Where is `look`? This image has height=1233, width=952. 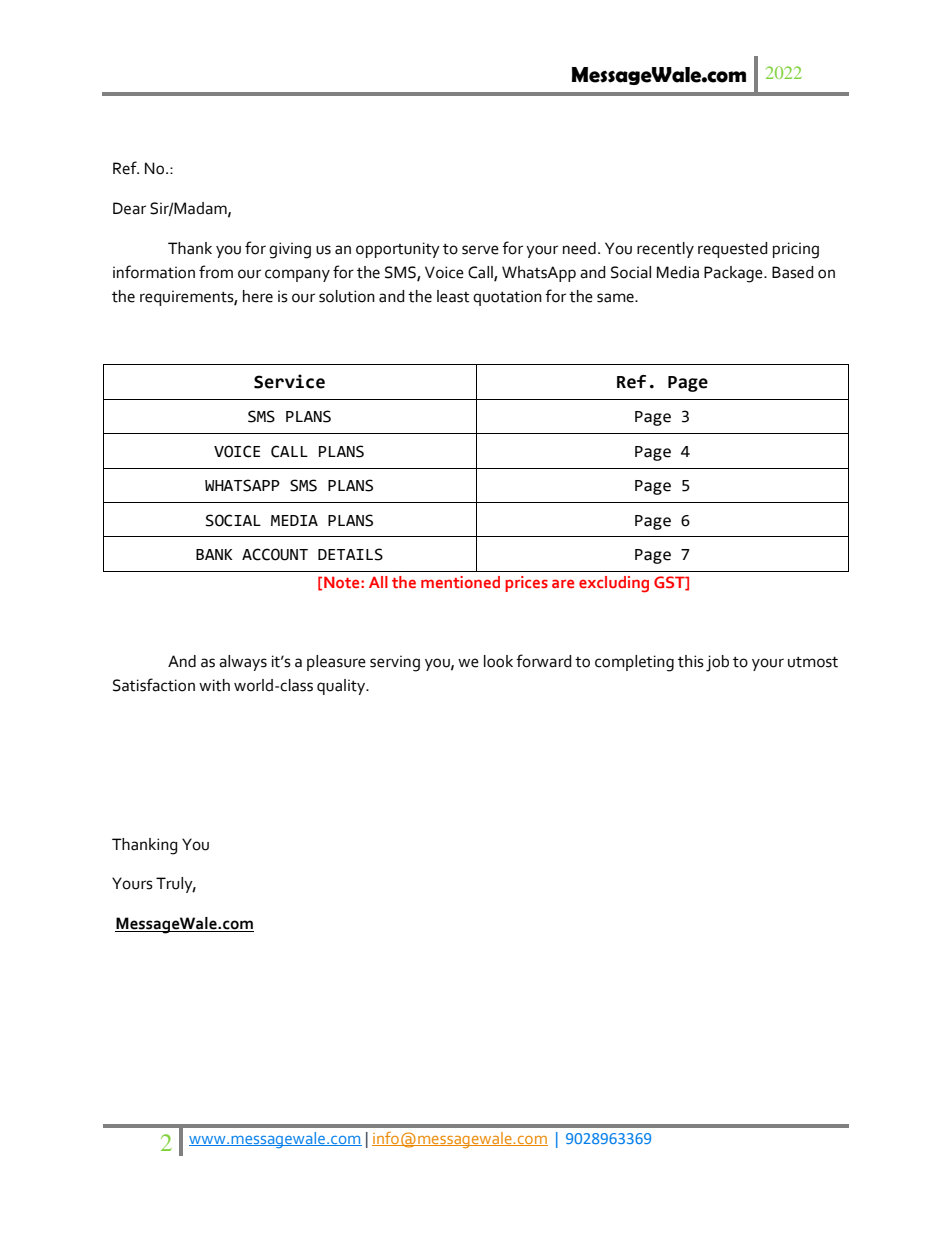
look is located at coordinates (498, 661).
